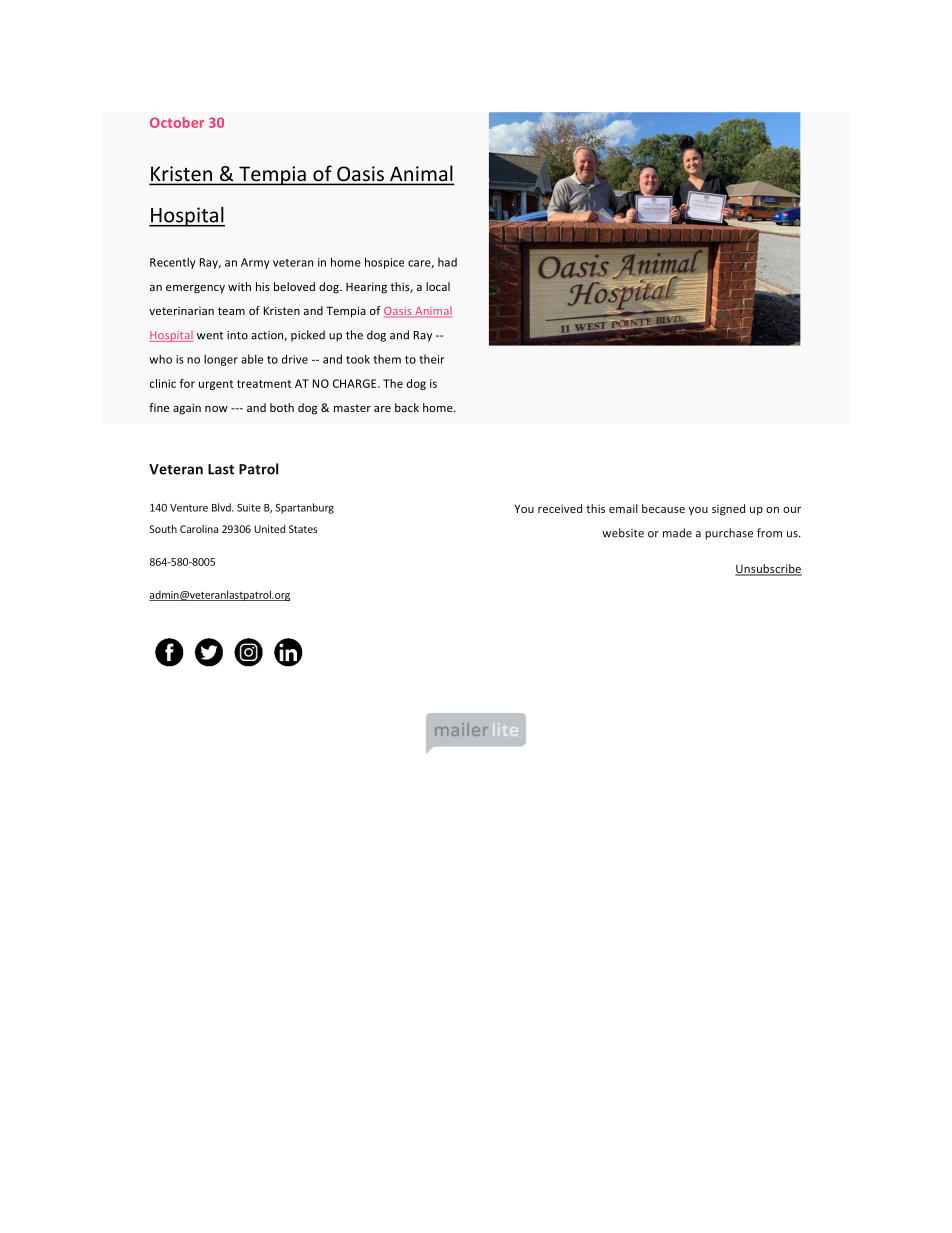 The width and height of the screenshot is (952, 1233). Describe the element at coordinates (177, 122) in the screenshot. I see `October` at that location.
